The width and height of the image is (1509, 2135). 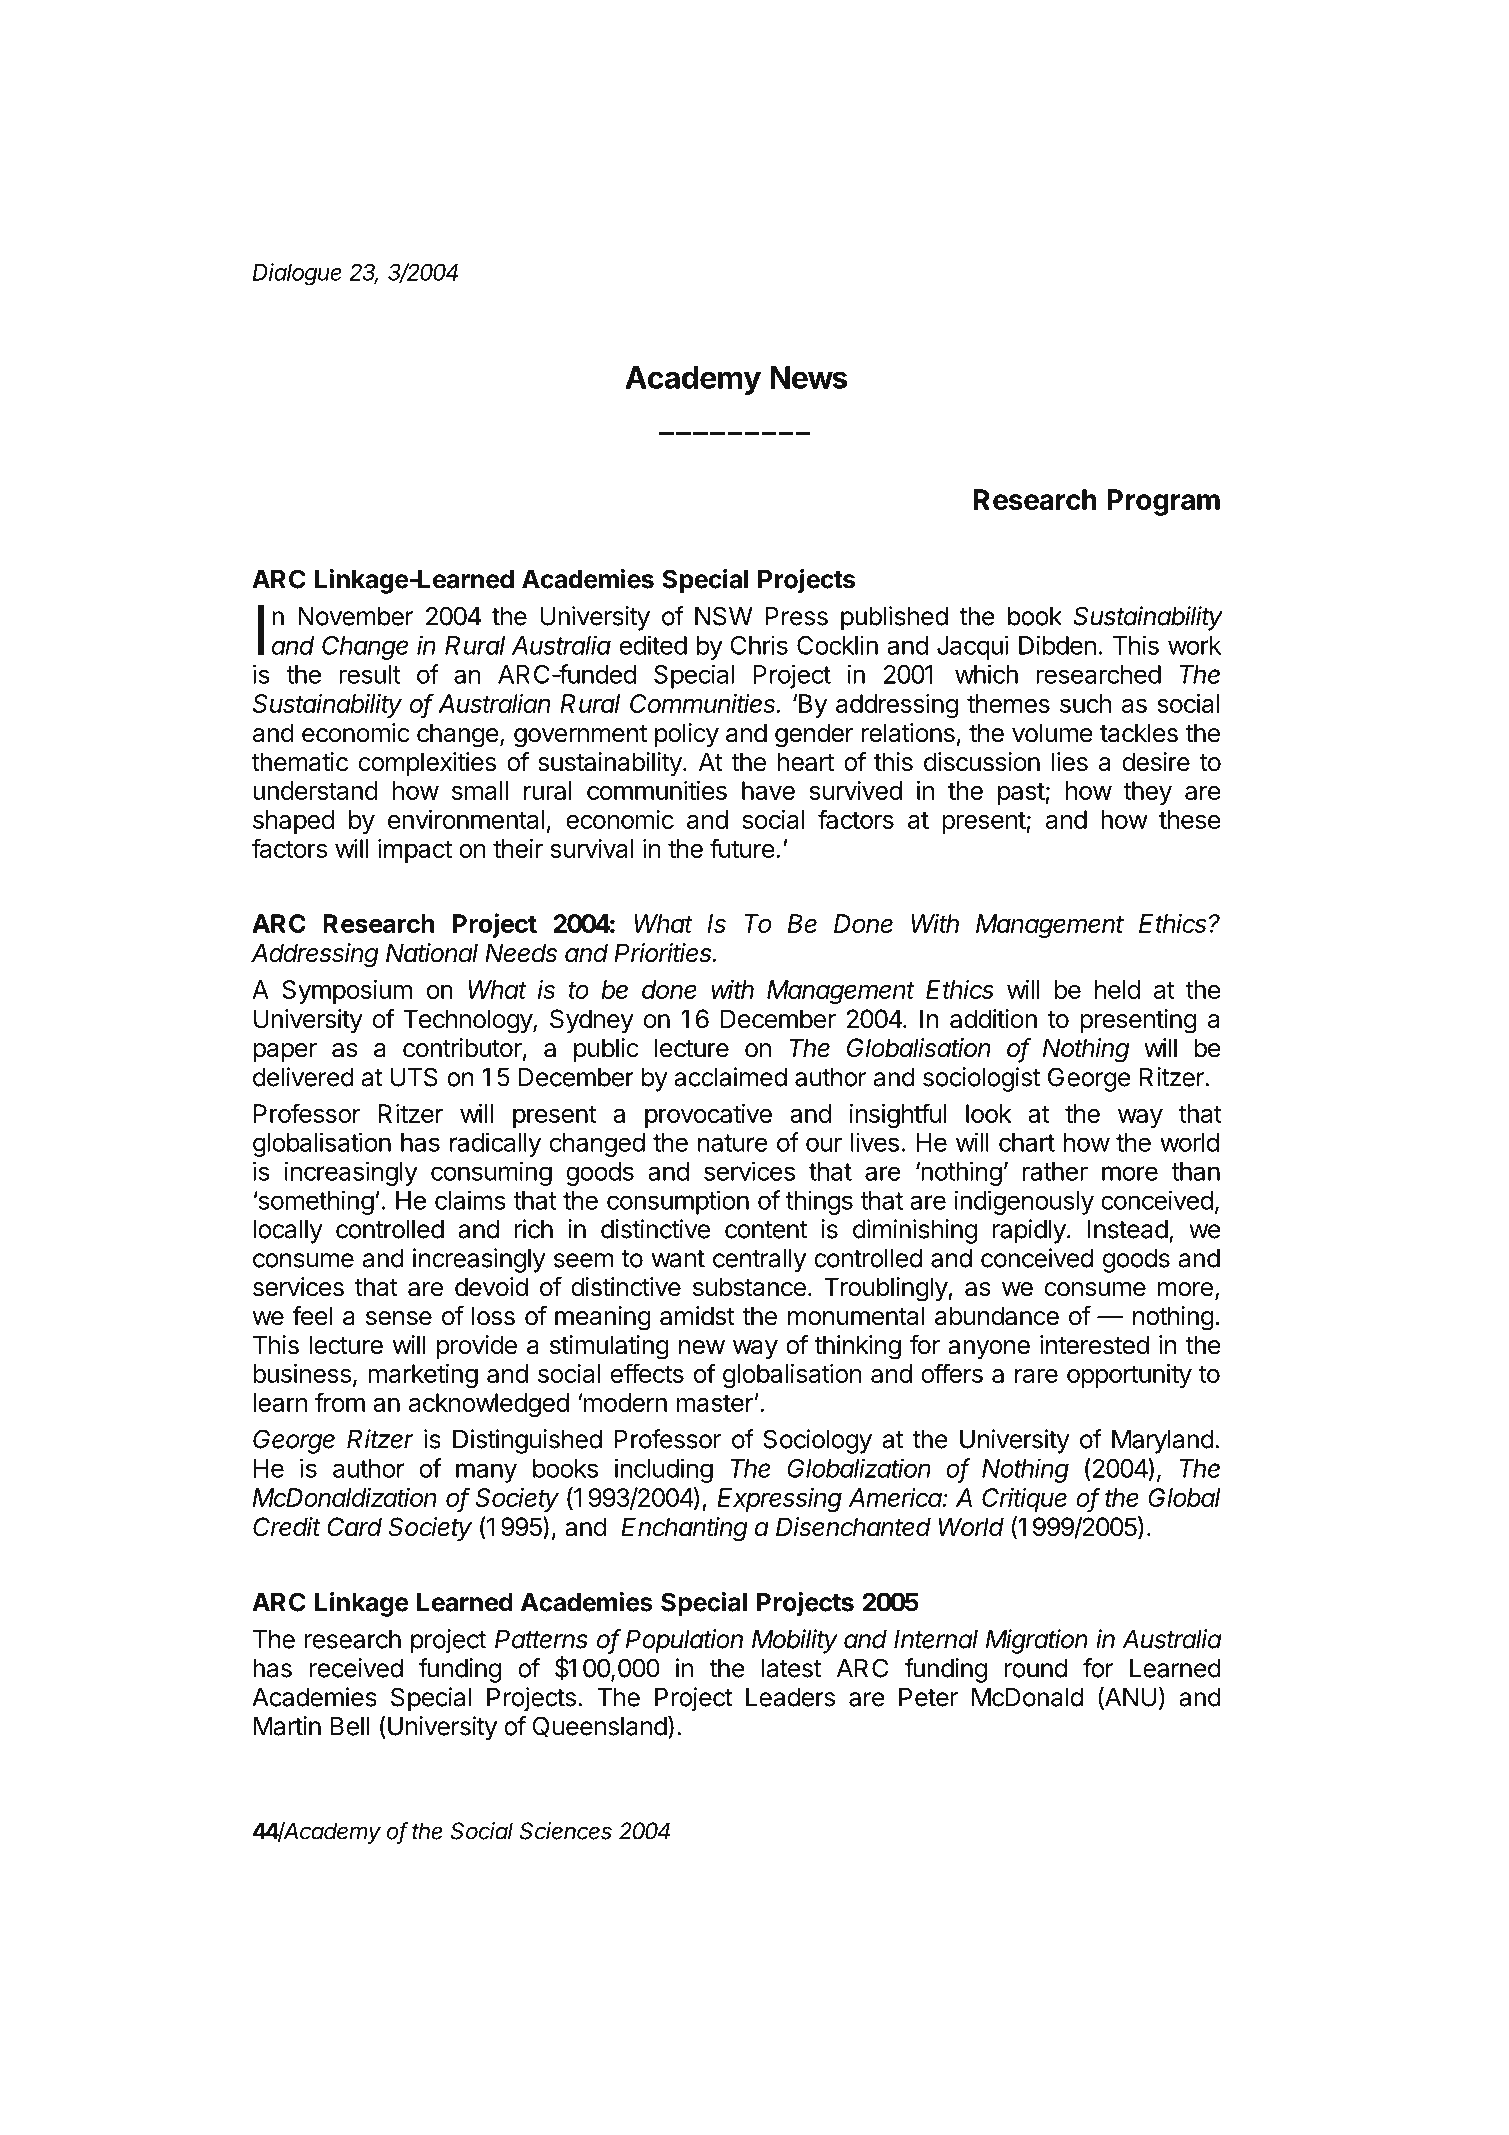 What do you see at coordinates (730, 1077) in the image?
I see `acclaimed` at bounding box center [730, 1077].
